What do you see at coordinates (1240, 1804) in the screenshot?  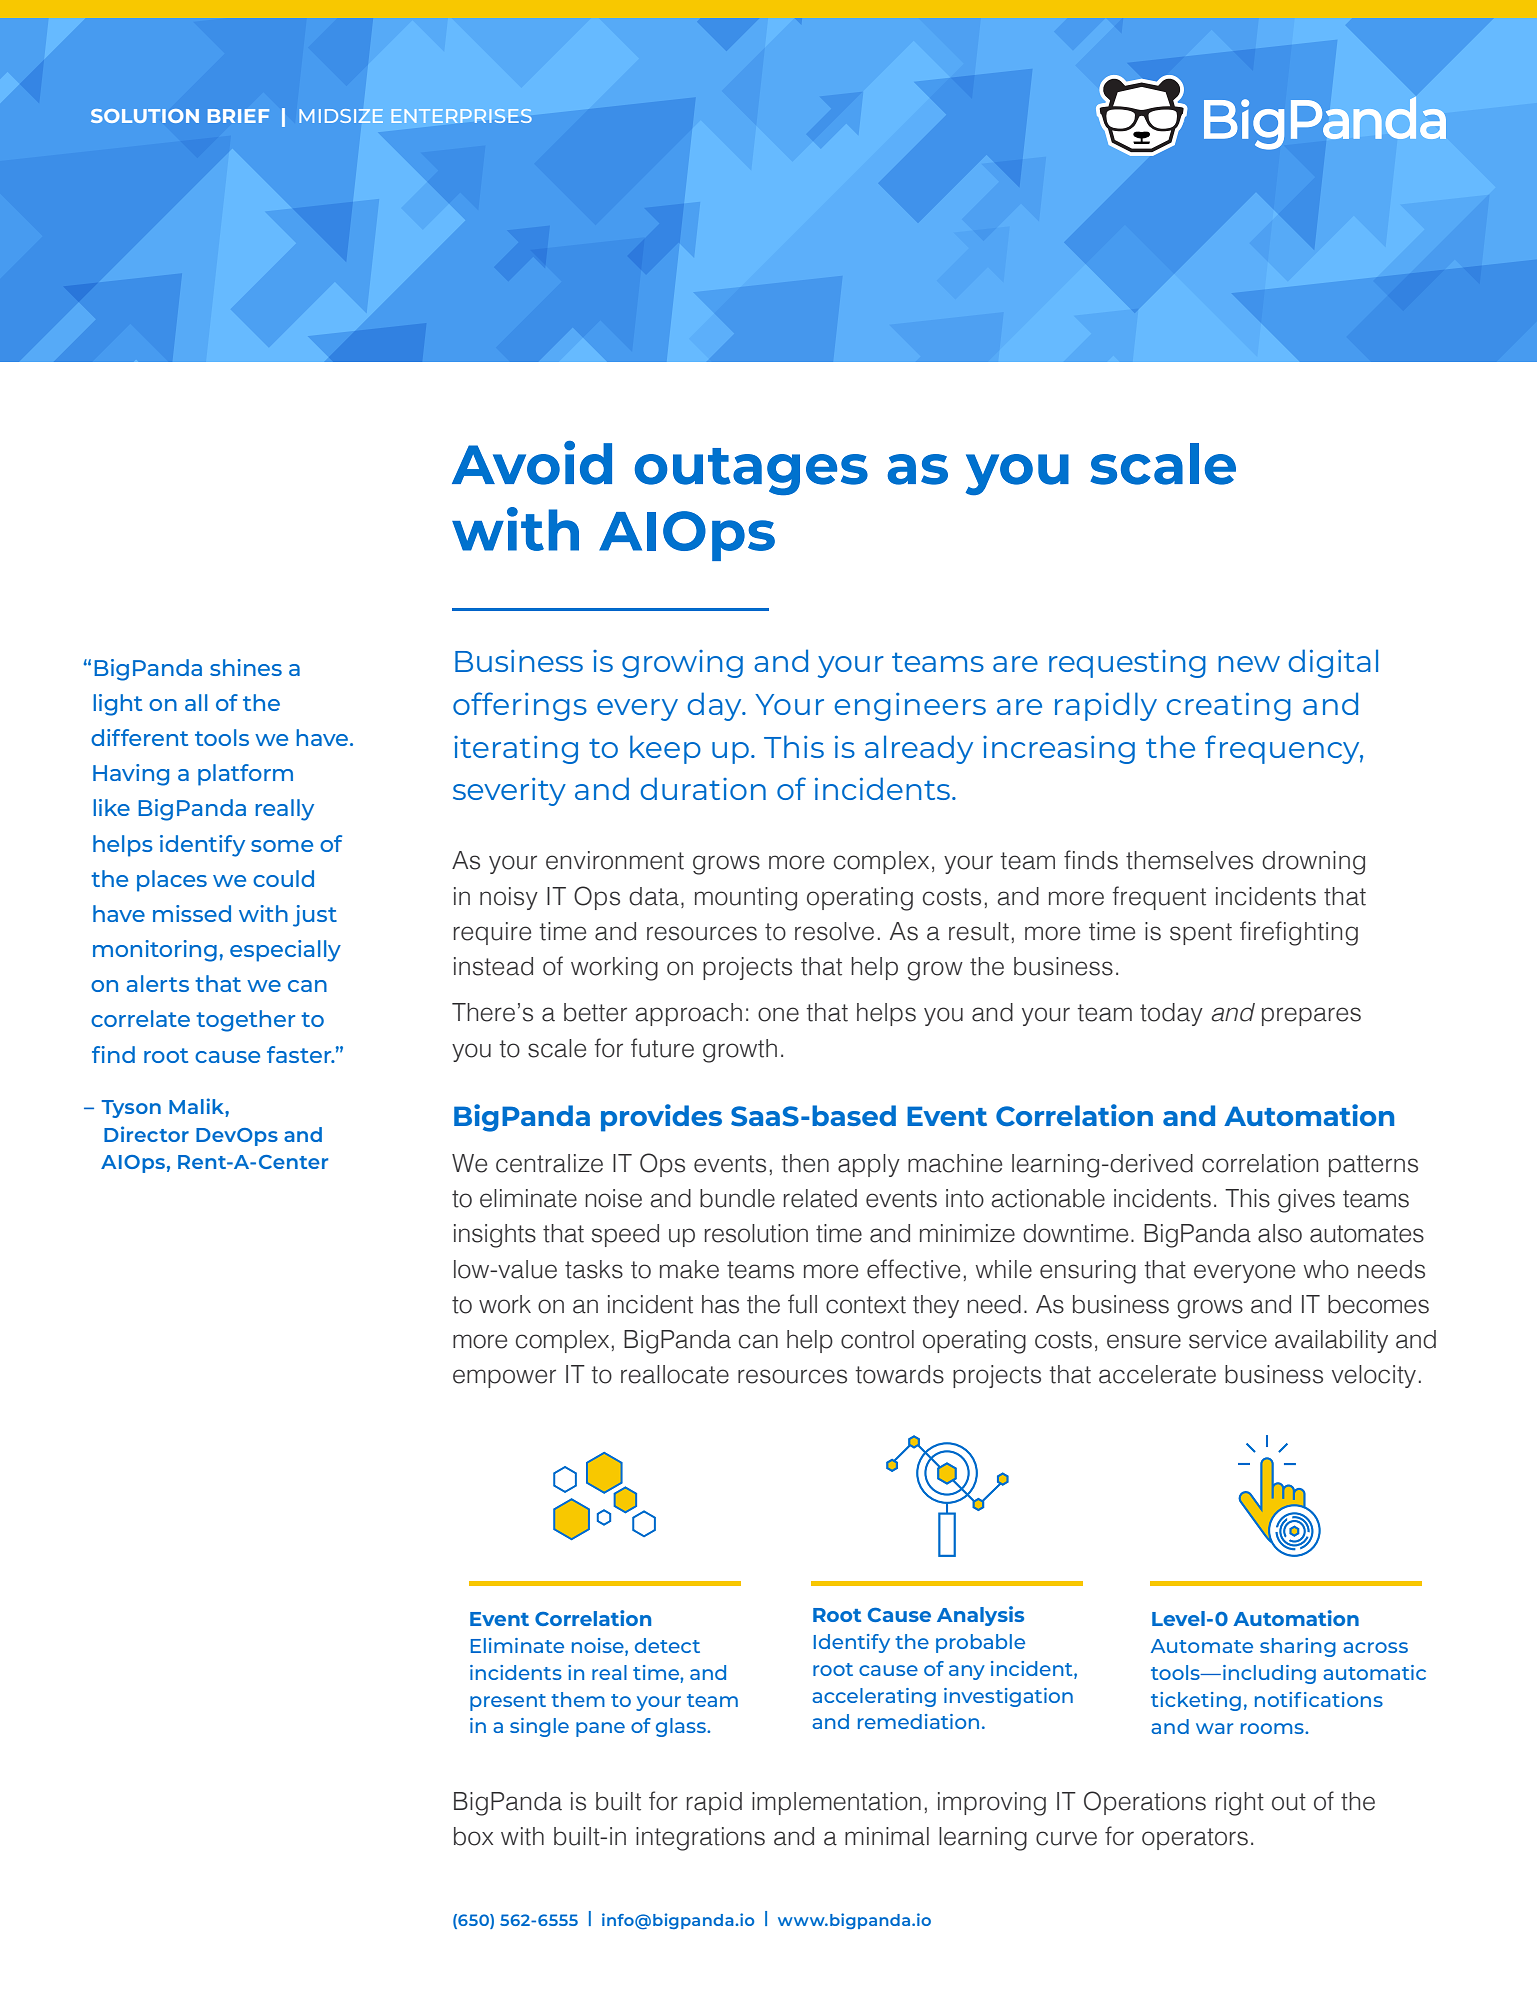 I see `right` at bounding box center [1240, 1804].
